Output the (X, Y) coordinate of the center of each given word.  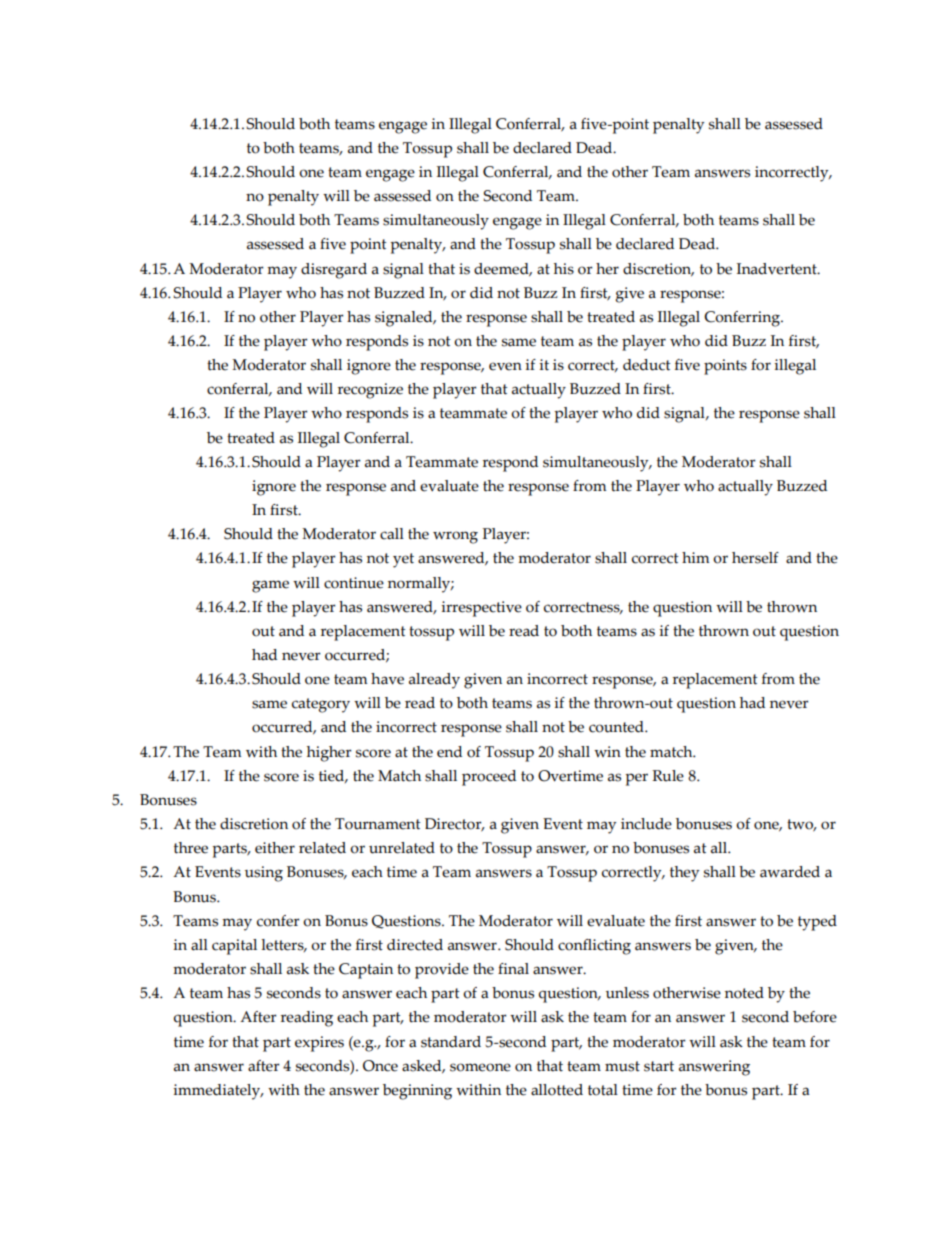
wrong (455, 537)
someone (480, 1067)
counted (617, 727)
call (392, 534)
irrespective (481, 609)
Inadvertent (778, 269)
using (264, 874)
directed (415, 945)
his (564, 269)
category (321, 705)
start (659, 1066)
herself (755, 558)
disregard (334, 271)
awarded (790, 872)
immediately (218, 1092)
